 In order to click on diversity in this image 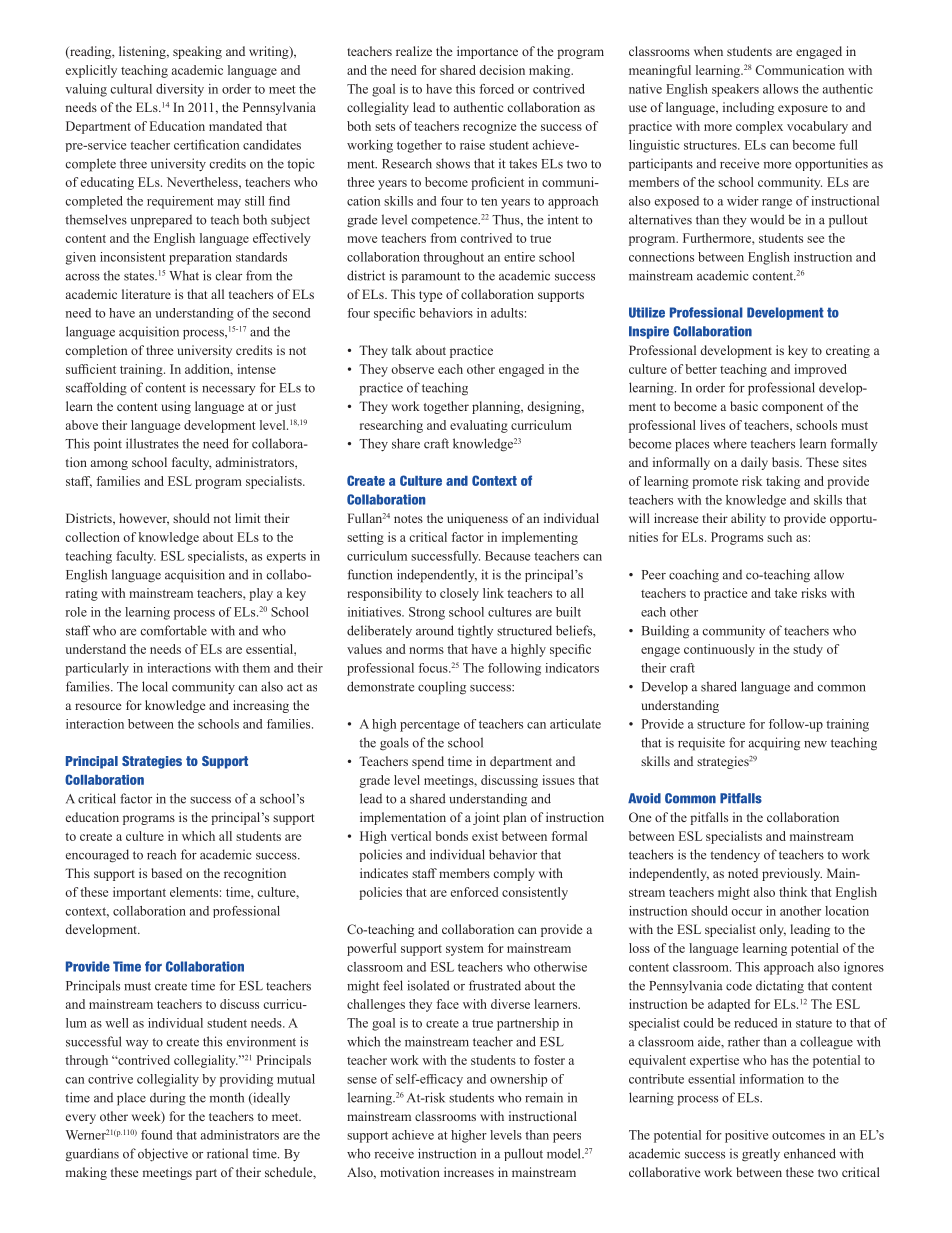, I will do `click(180, 90)`.
